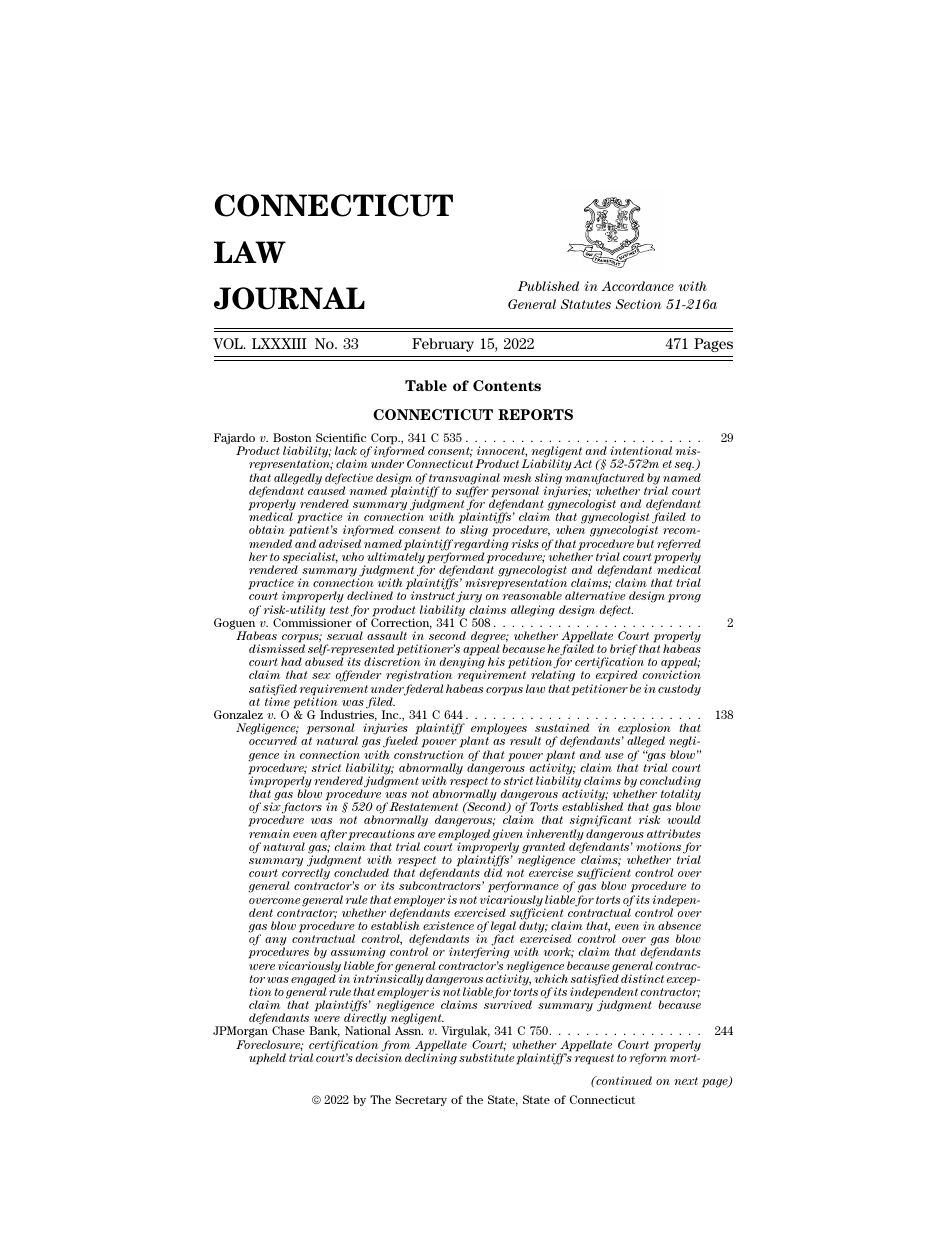  I want to click on specialist, so click(310, 559).
